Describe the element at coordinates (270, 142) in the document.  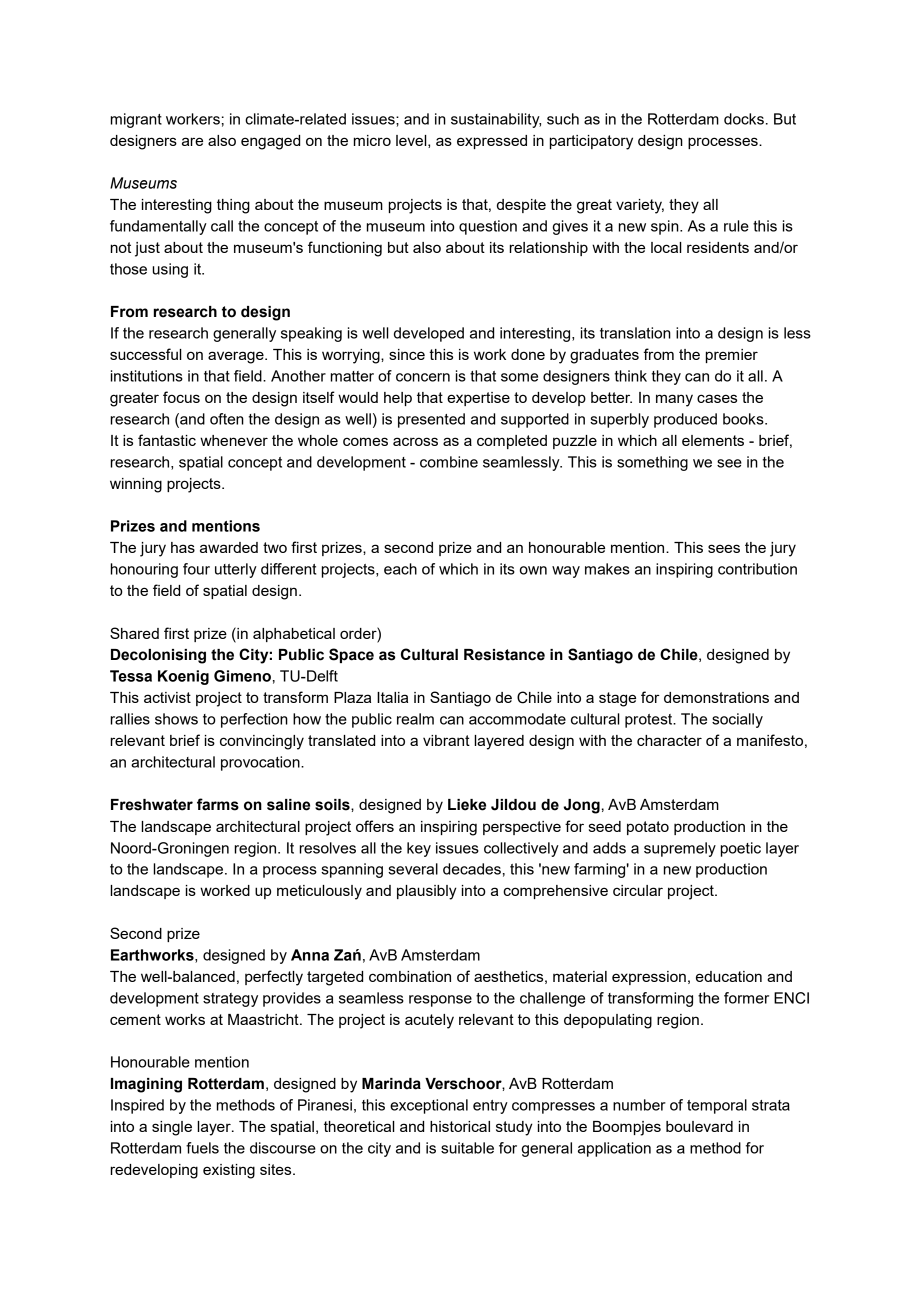
I see `engaged` at that location.
